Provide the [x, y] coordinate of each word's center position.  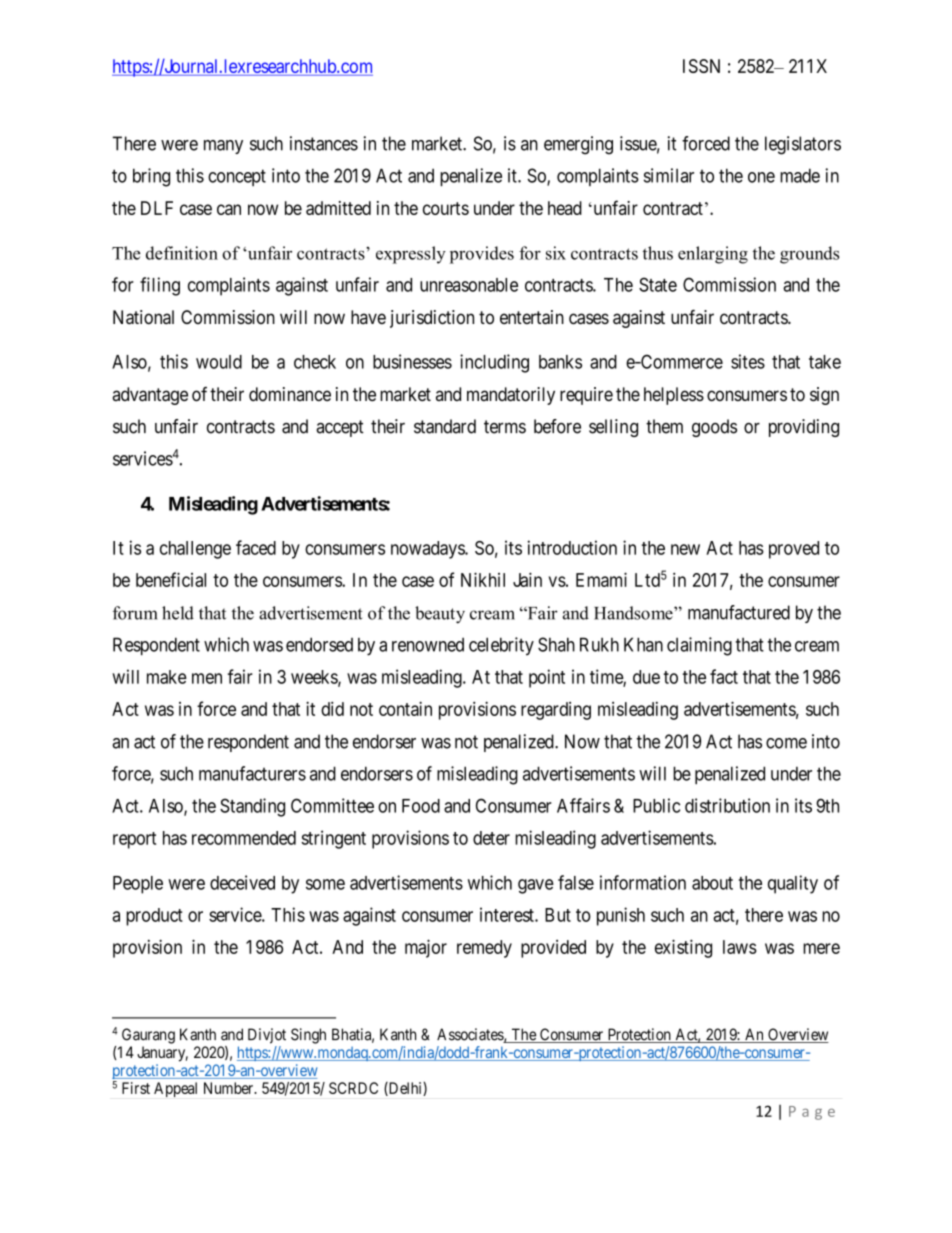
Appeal [175, 1089]
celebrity [501, 646]
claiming [699, 646]
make [167, 677]
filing [160, 286]
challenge [195, 550]
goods [714, 428]
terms [505, 427]
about [712, 883]
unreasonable [469, 285]
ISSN [701, 66]
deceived [242, 882]
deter [491, 838]
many [223, 147]
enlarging [713, 255]
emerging [578, 145]
